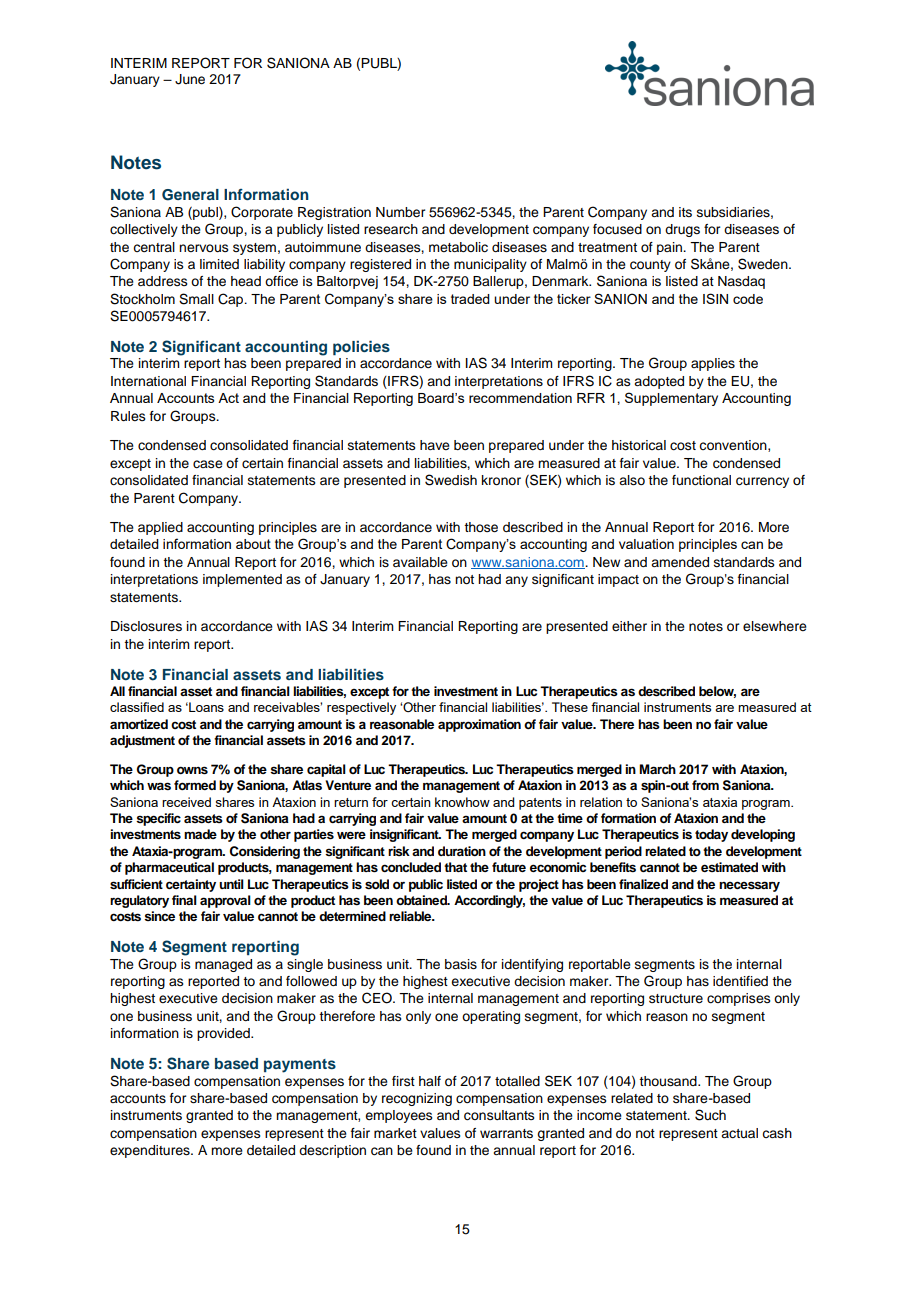  What do you see at coordinates (231, 884) in the screenshot?
I see `until` at bounding box center [231, 884].
